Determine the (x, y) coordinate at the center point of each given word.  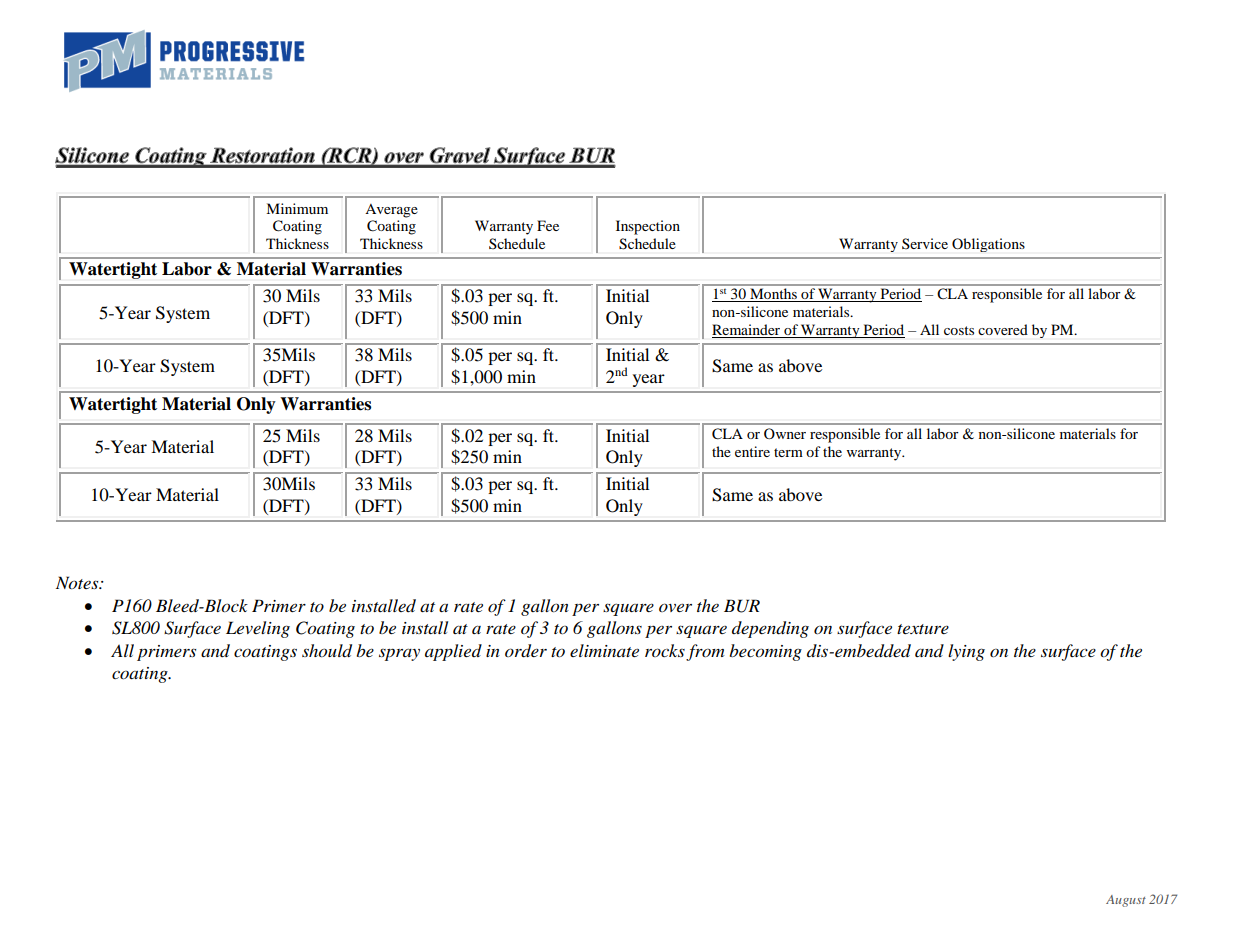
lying (966, 652)
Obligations (988, 245)
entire (752, 451)
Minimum (297, 208)
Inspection (648, 227)
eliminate (604, 650)
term (788, 452)
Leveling (258, 629)
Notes (78, 583)
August (1126, 901)
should (327, 651)
